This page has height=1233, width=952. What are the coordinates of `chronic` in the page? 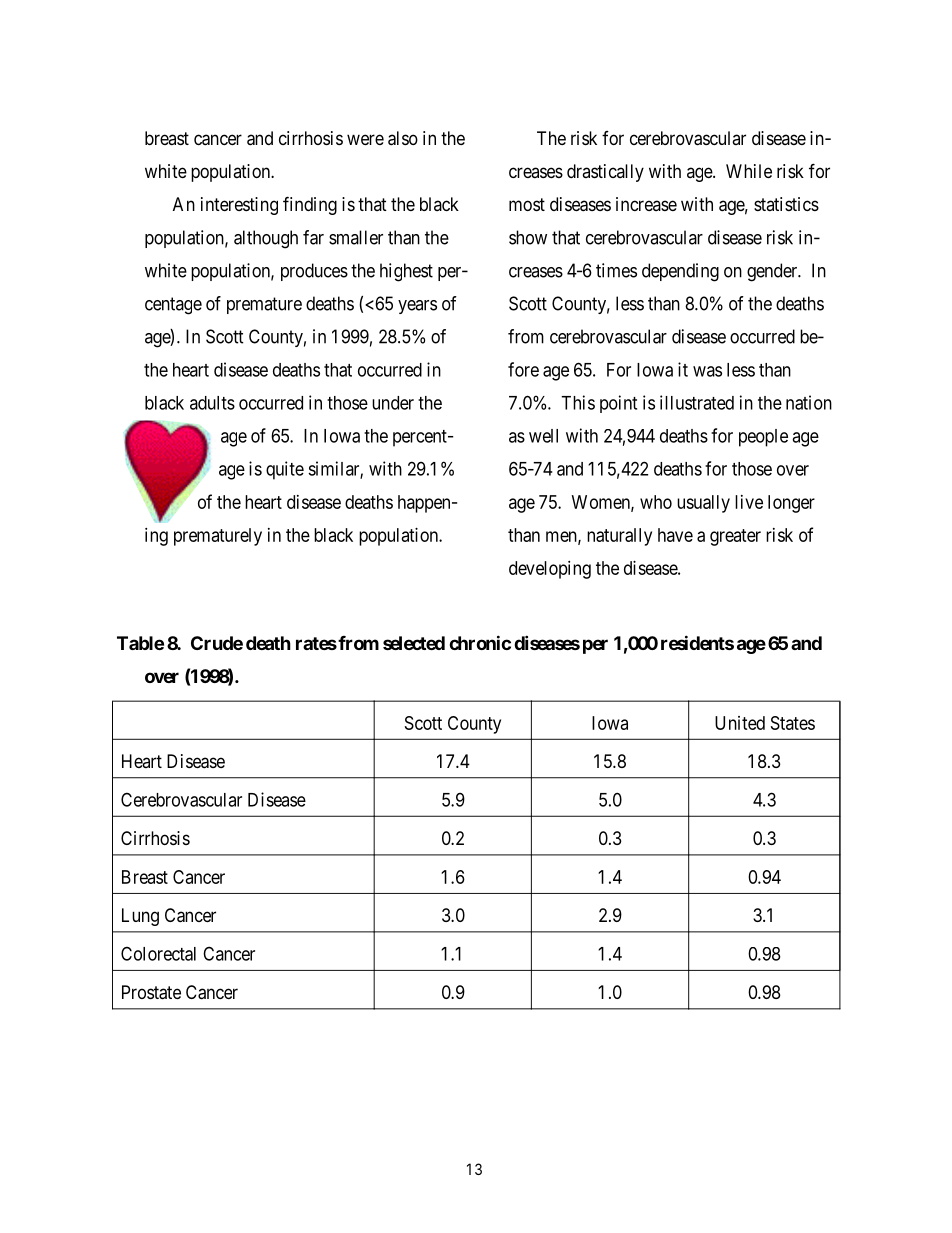 It's located at (480, 642).
